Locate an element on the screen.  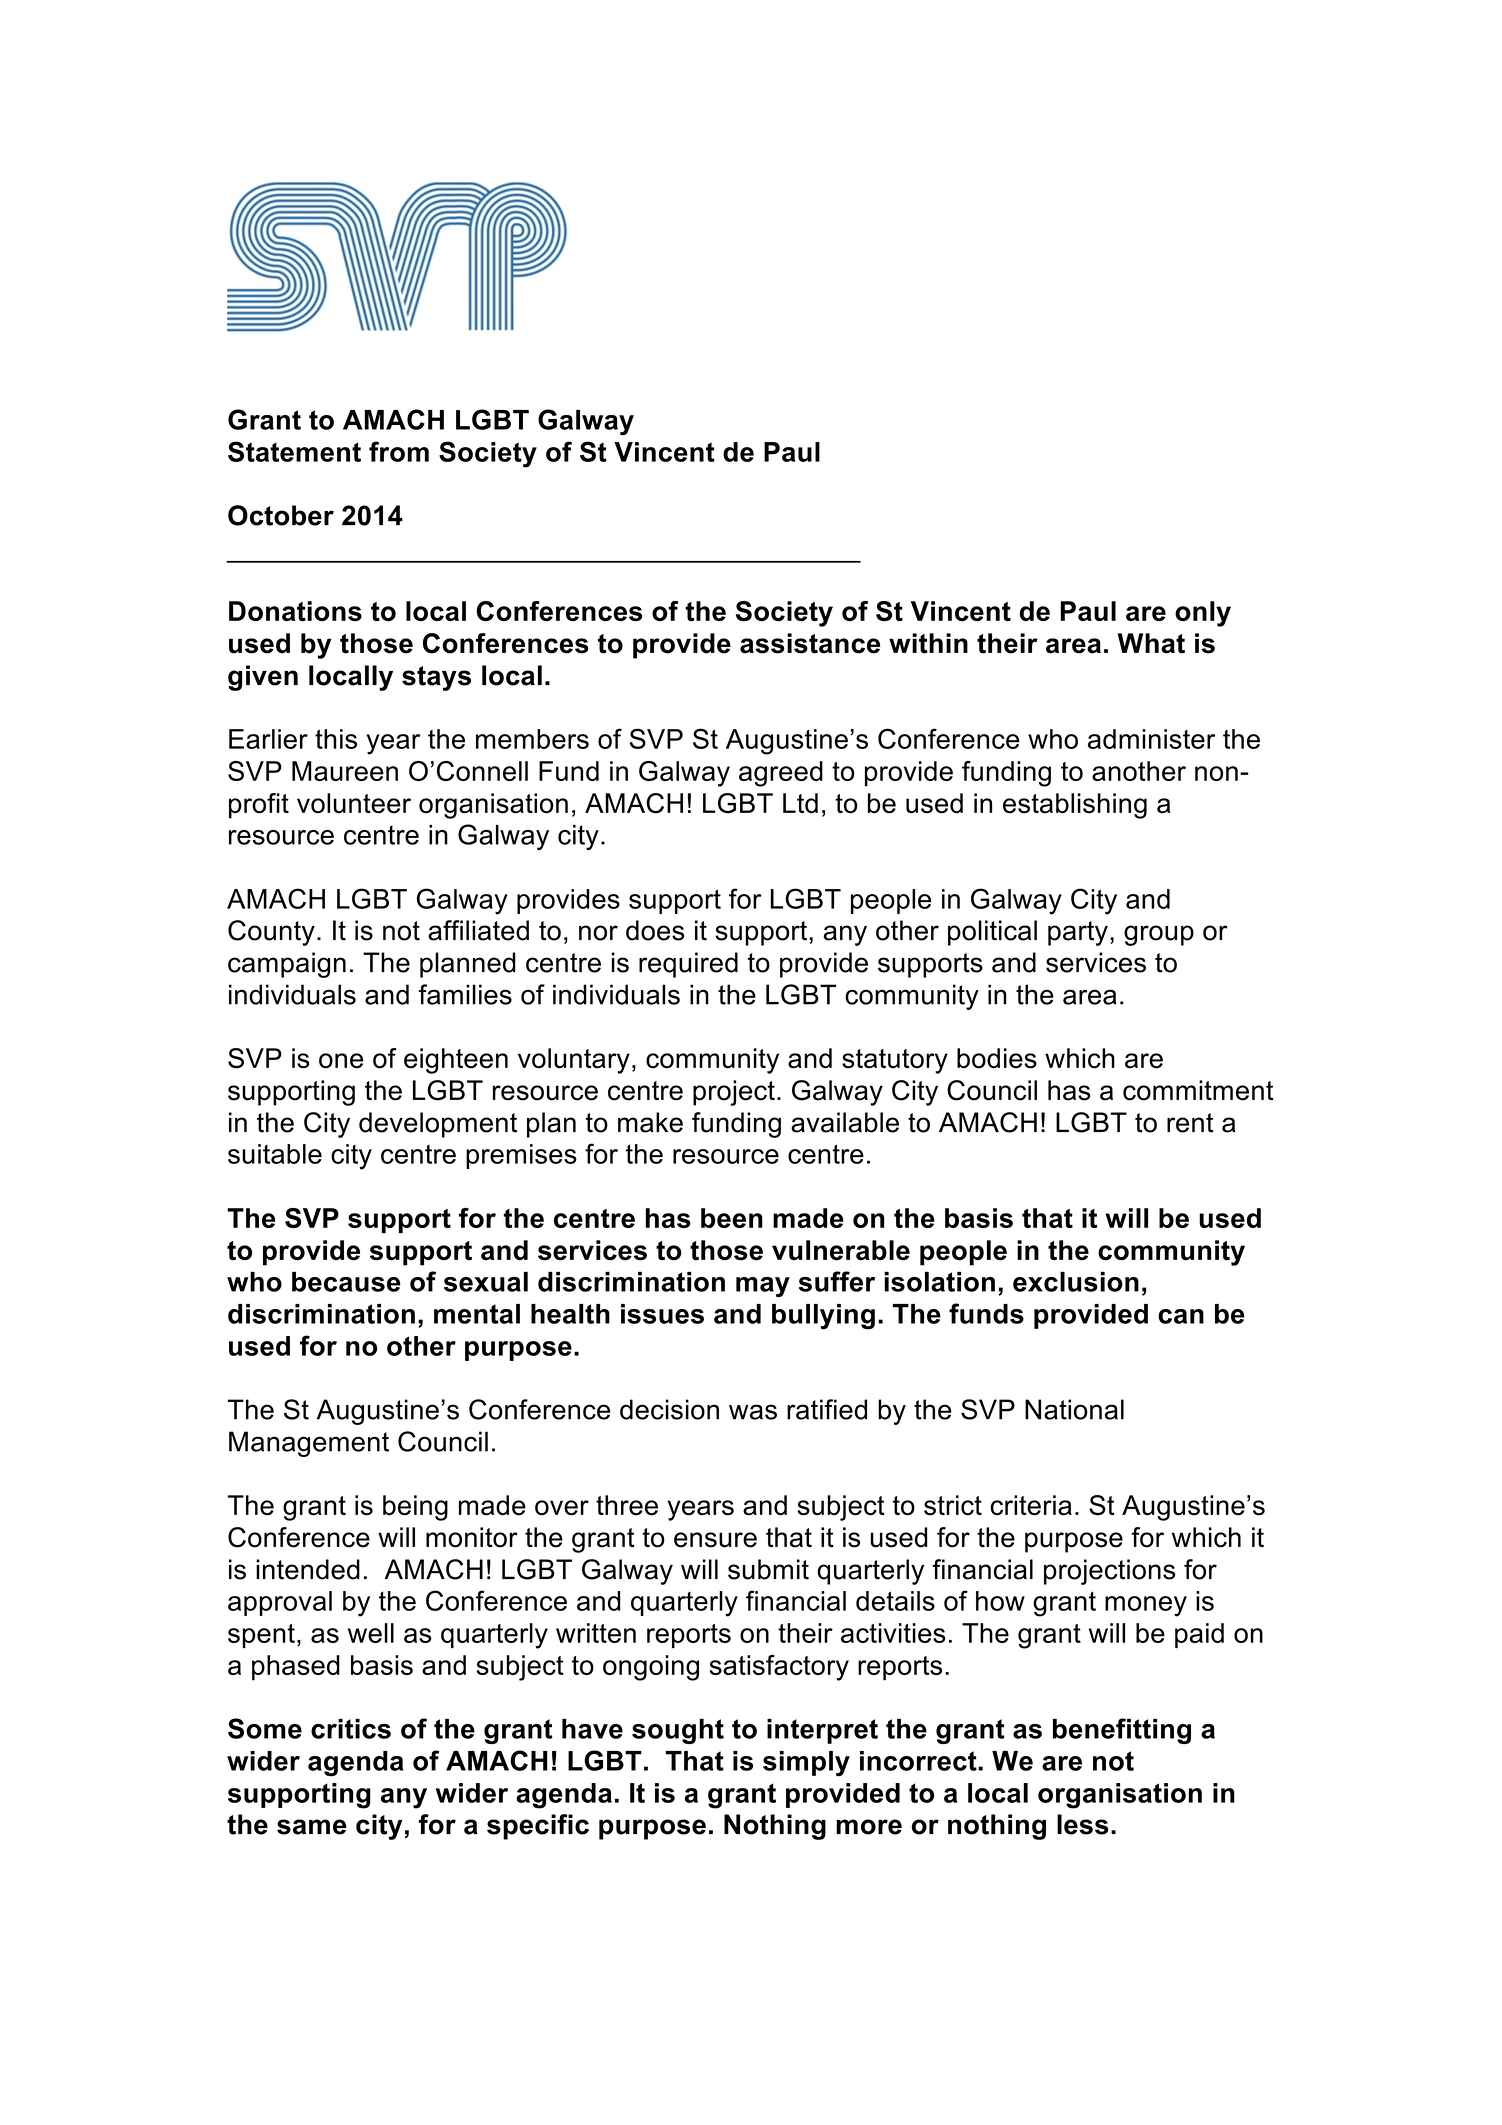
make is located at coordinates (650, 1122).
